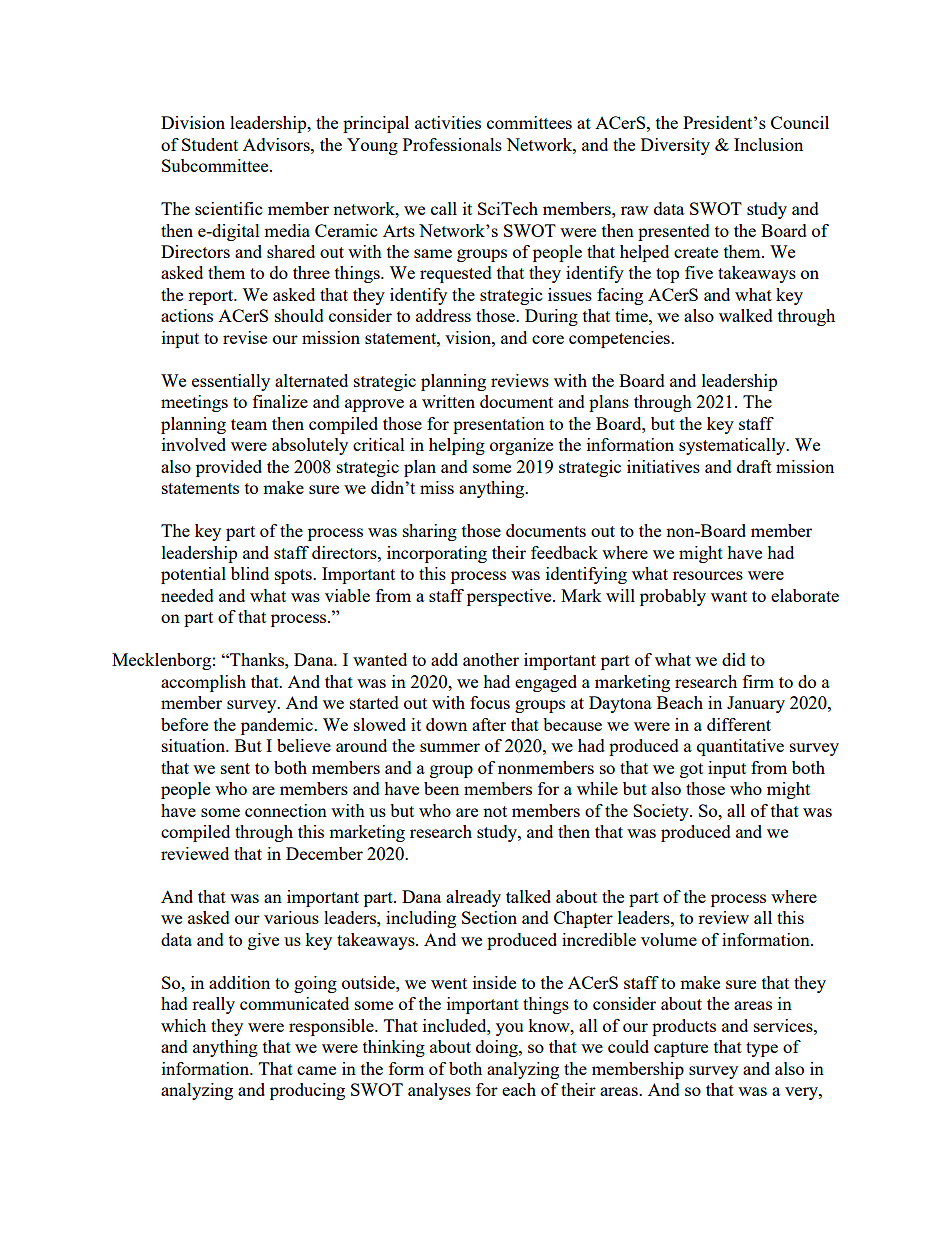 The image size is (952, 1233). Describe the element at coordinates (489, 724) in the document. I see `after` at that location.
